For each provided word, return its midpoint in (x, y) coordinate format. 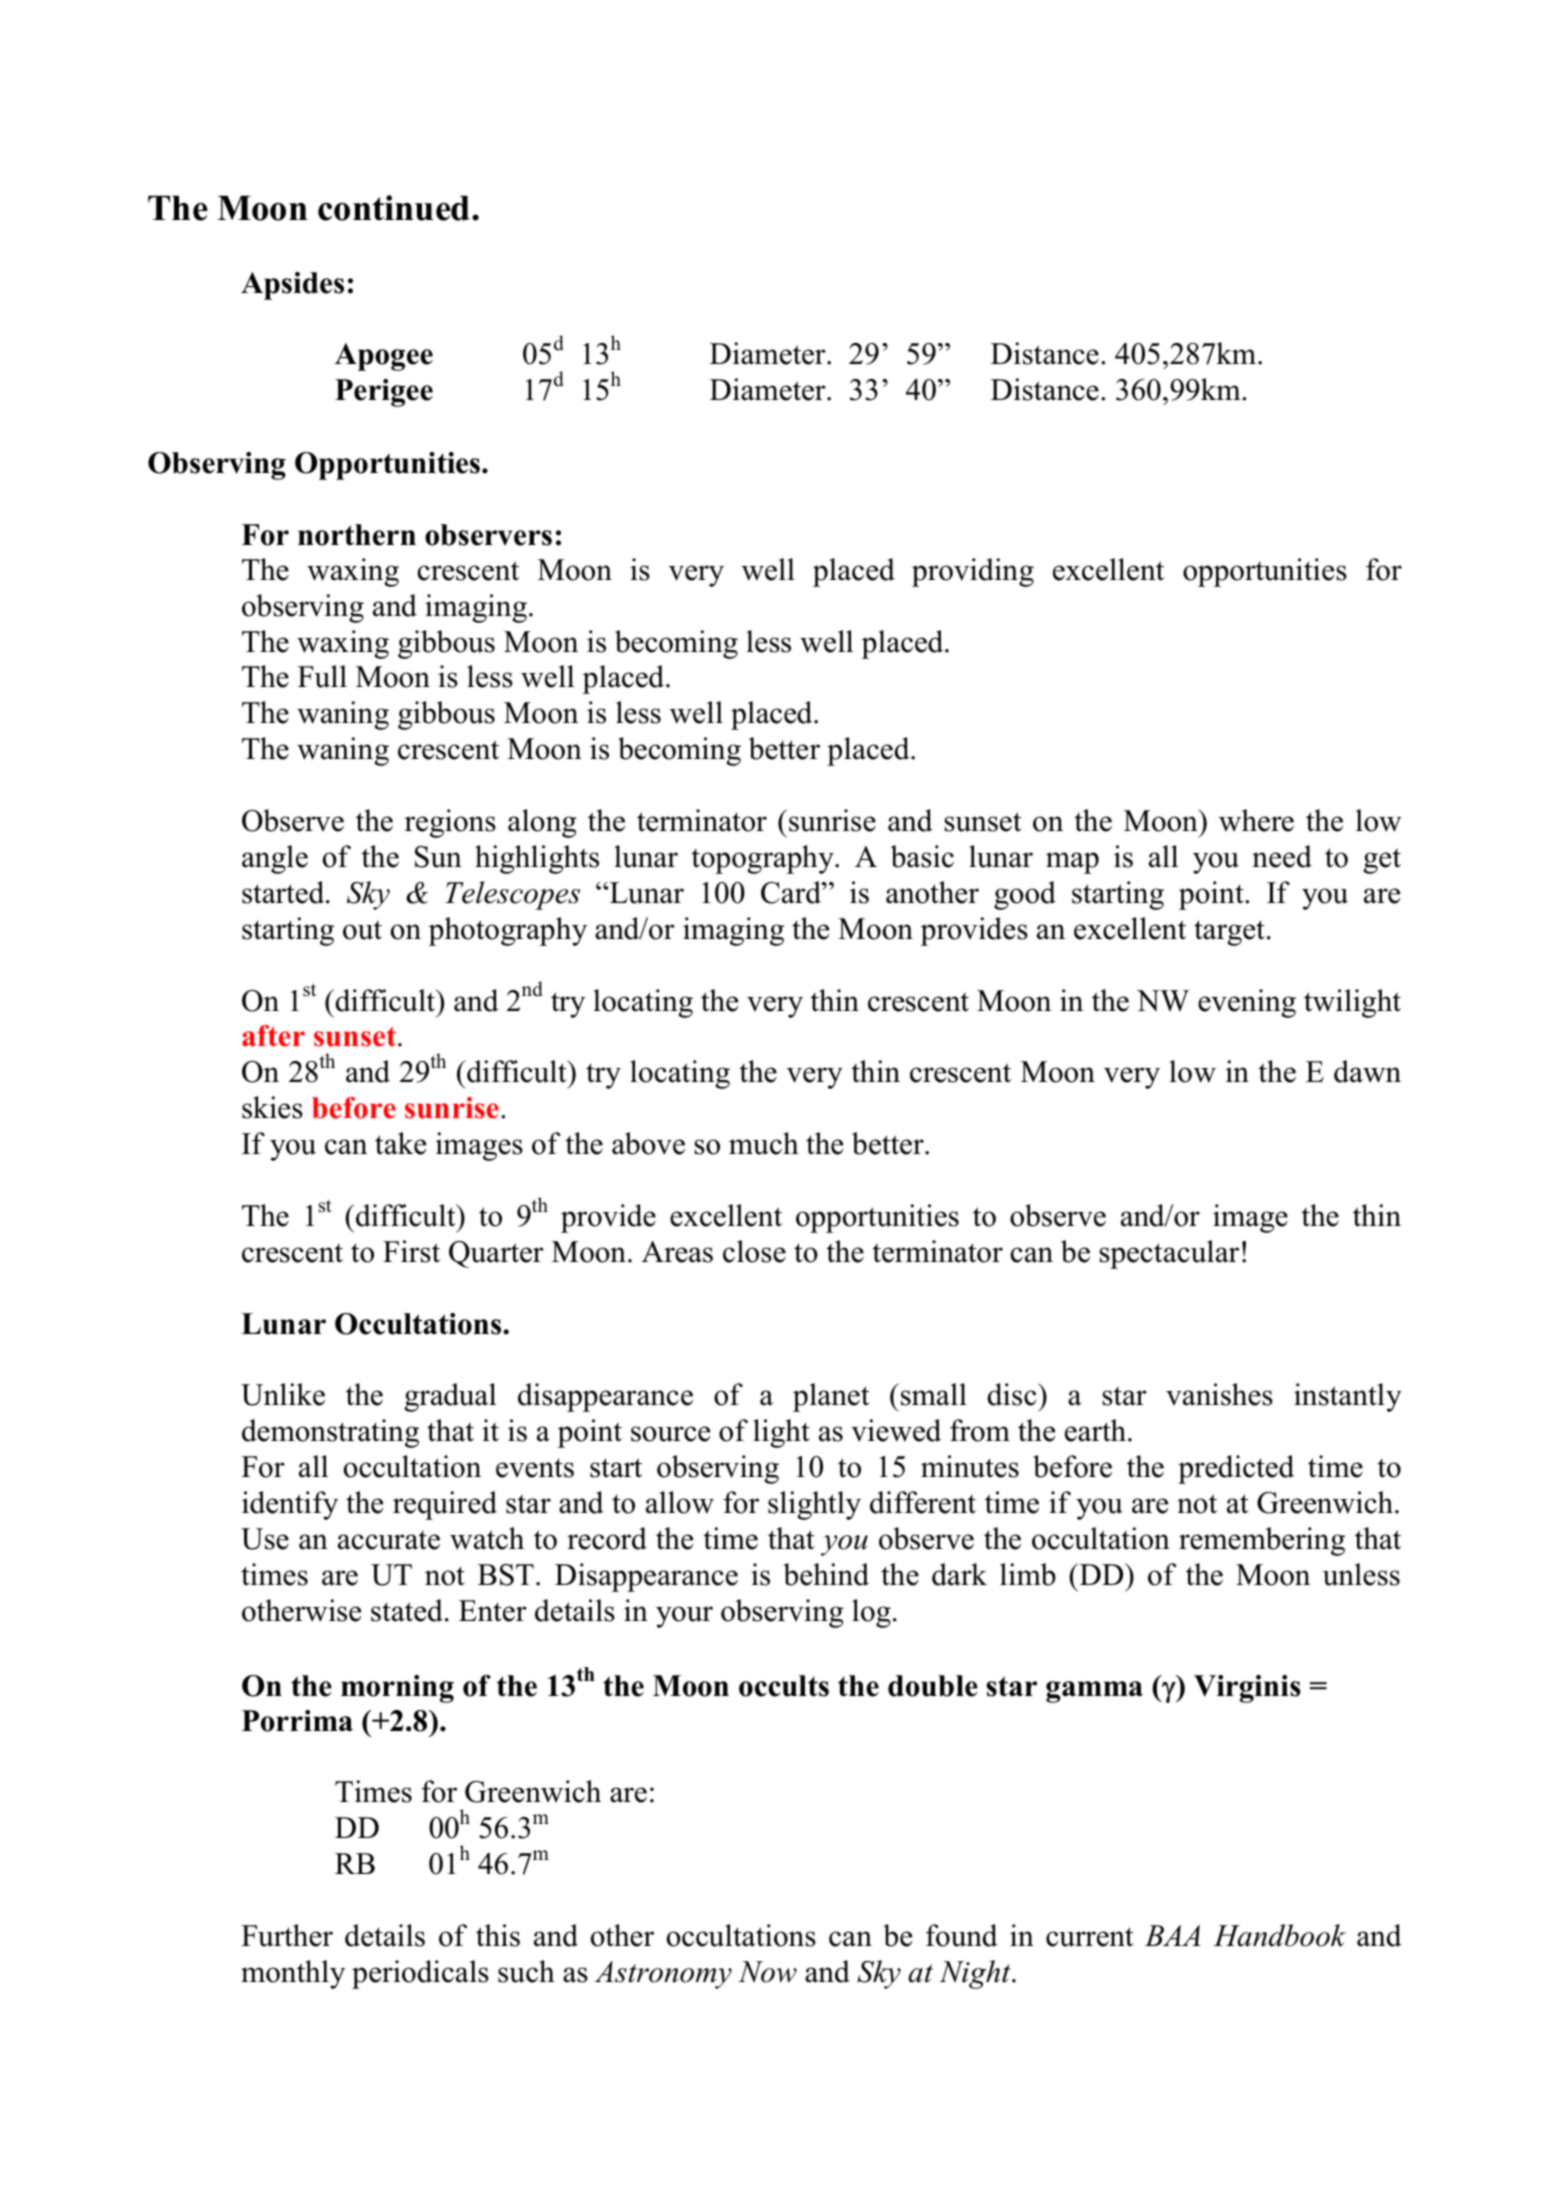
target (1229, 933)
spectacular (1169, 1254)
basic (922, 856)
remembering (1262, 1541)
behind (826, 1574)
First (411, 1251)
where (1256, 820)
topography (763, 859)
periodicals (420, 1974)
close (754, 1251)
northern (357, 535)
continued (395, 208)
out (362, 930)
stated (407, 1610)
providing (973, 572)
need (1282, 856)
